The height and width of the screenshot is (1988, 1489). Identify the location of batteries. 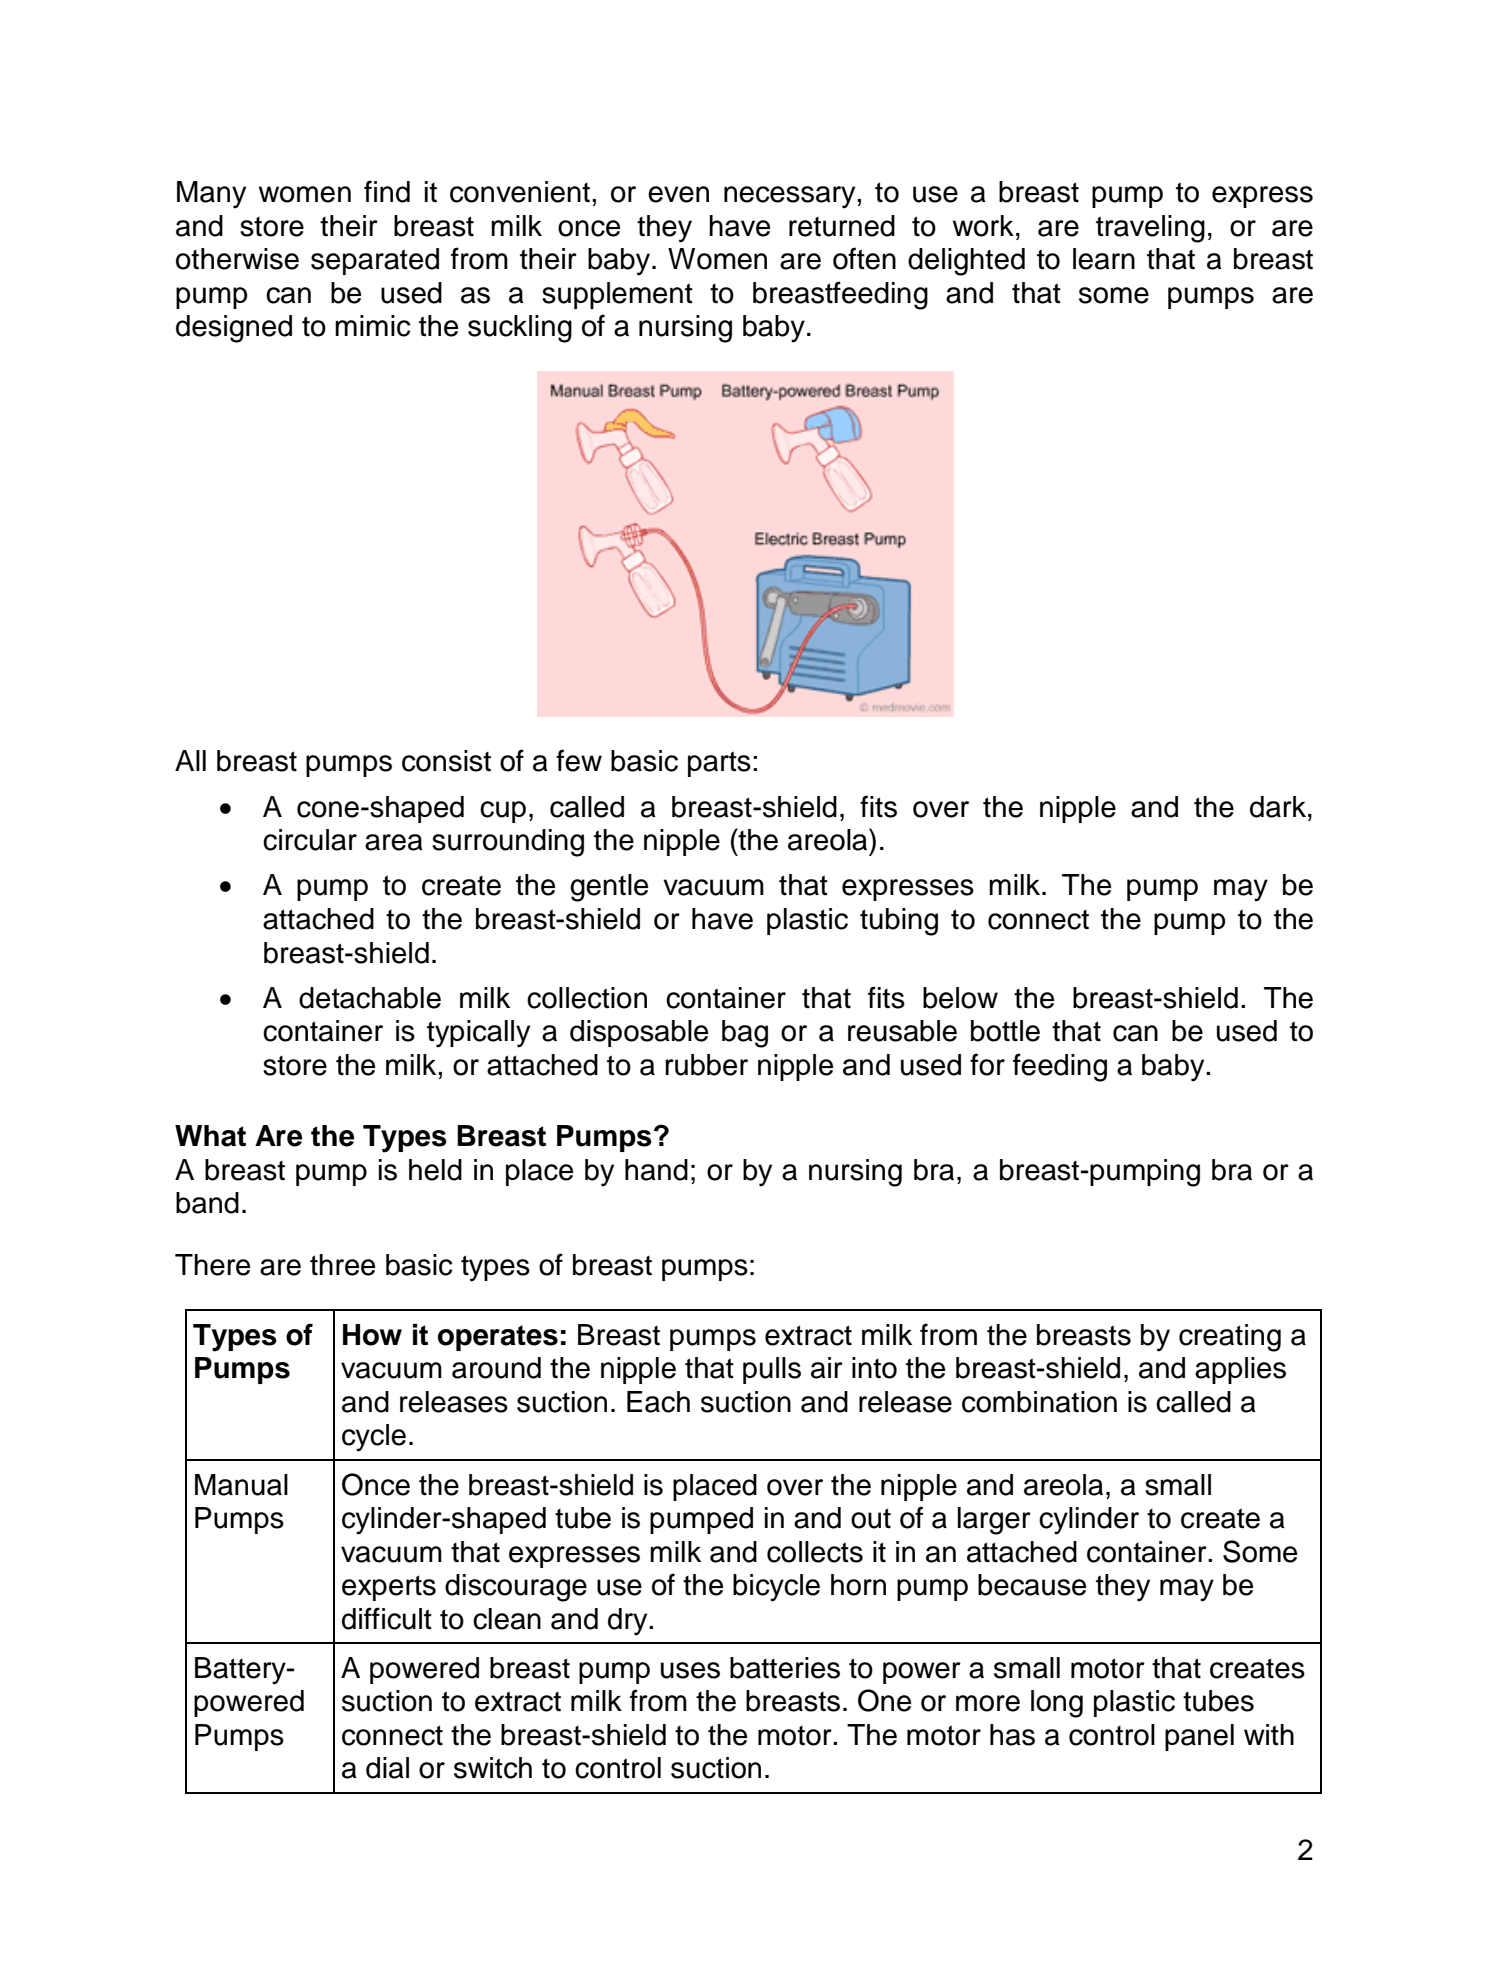
(785, 1668).
